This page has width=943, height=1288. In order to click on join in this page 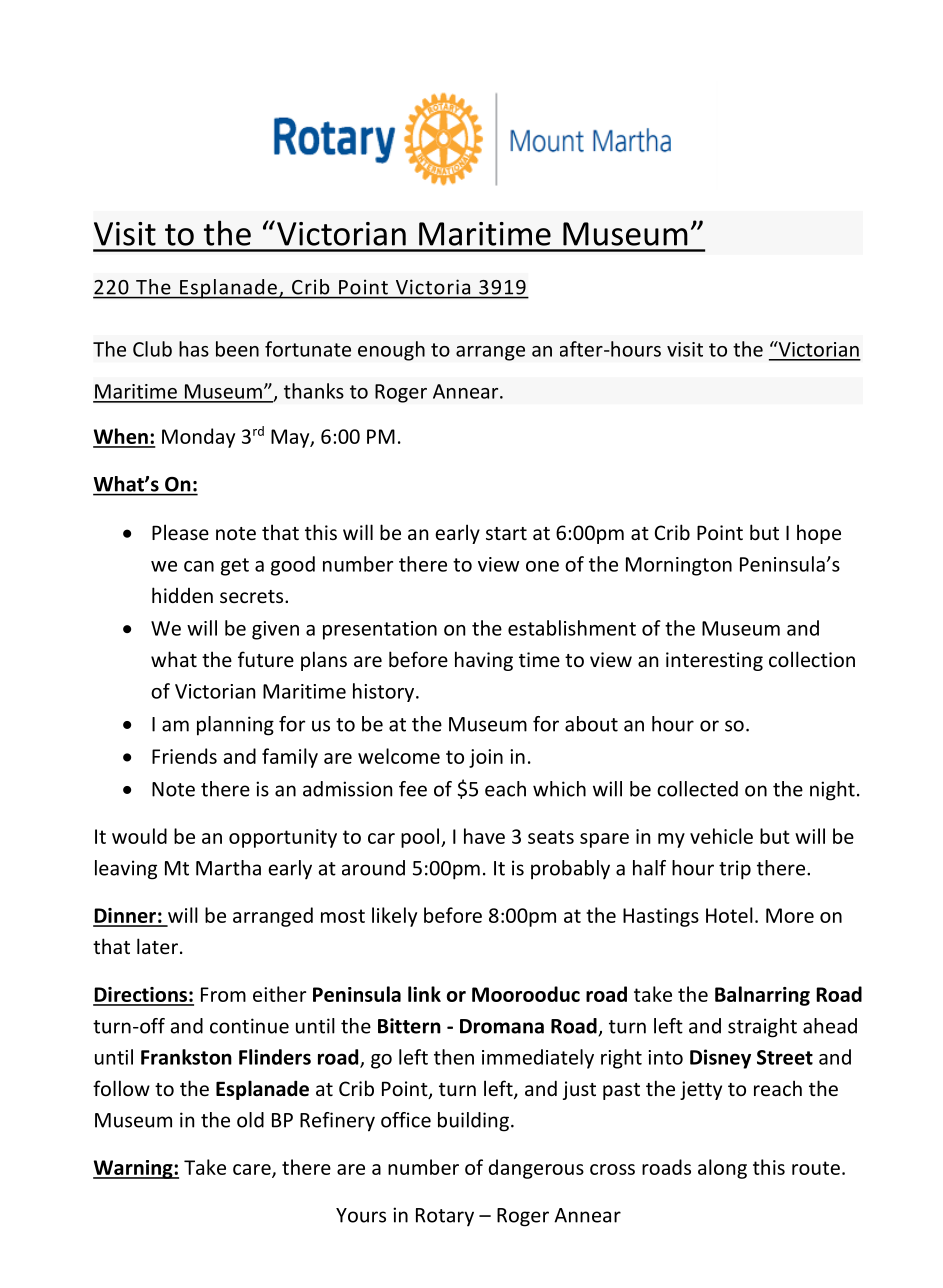, I will do `click(486, 758)`.
